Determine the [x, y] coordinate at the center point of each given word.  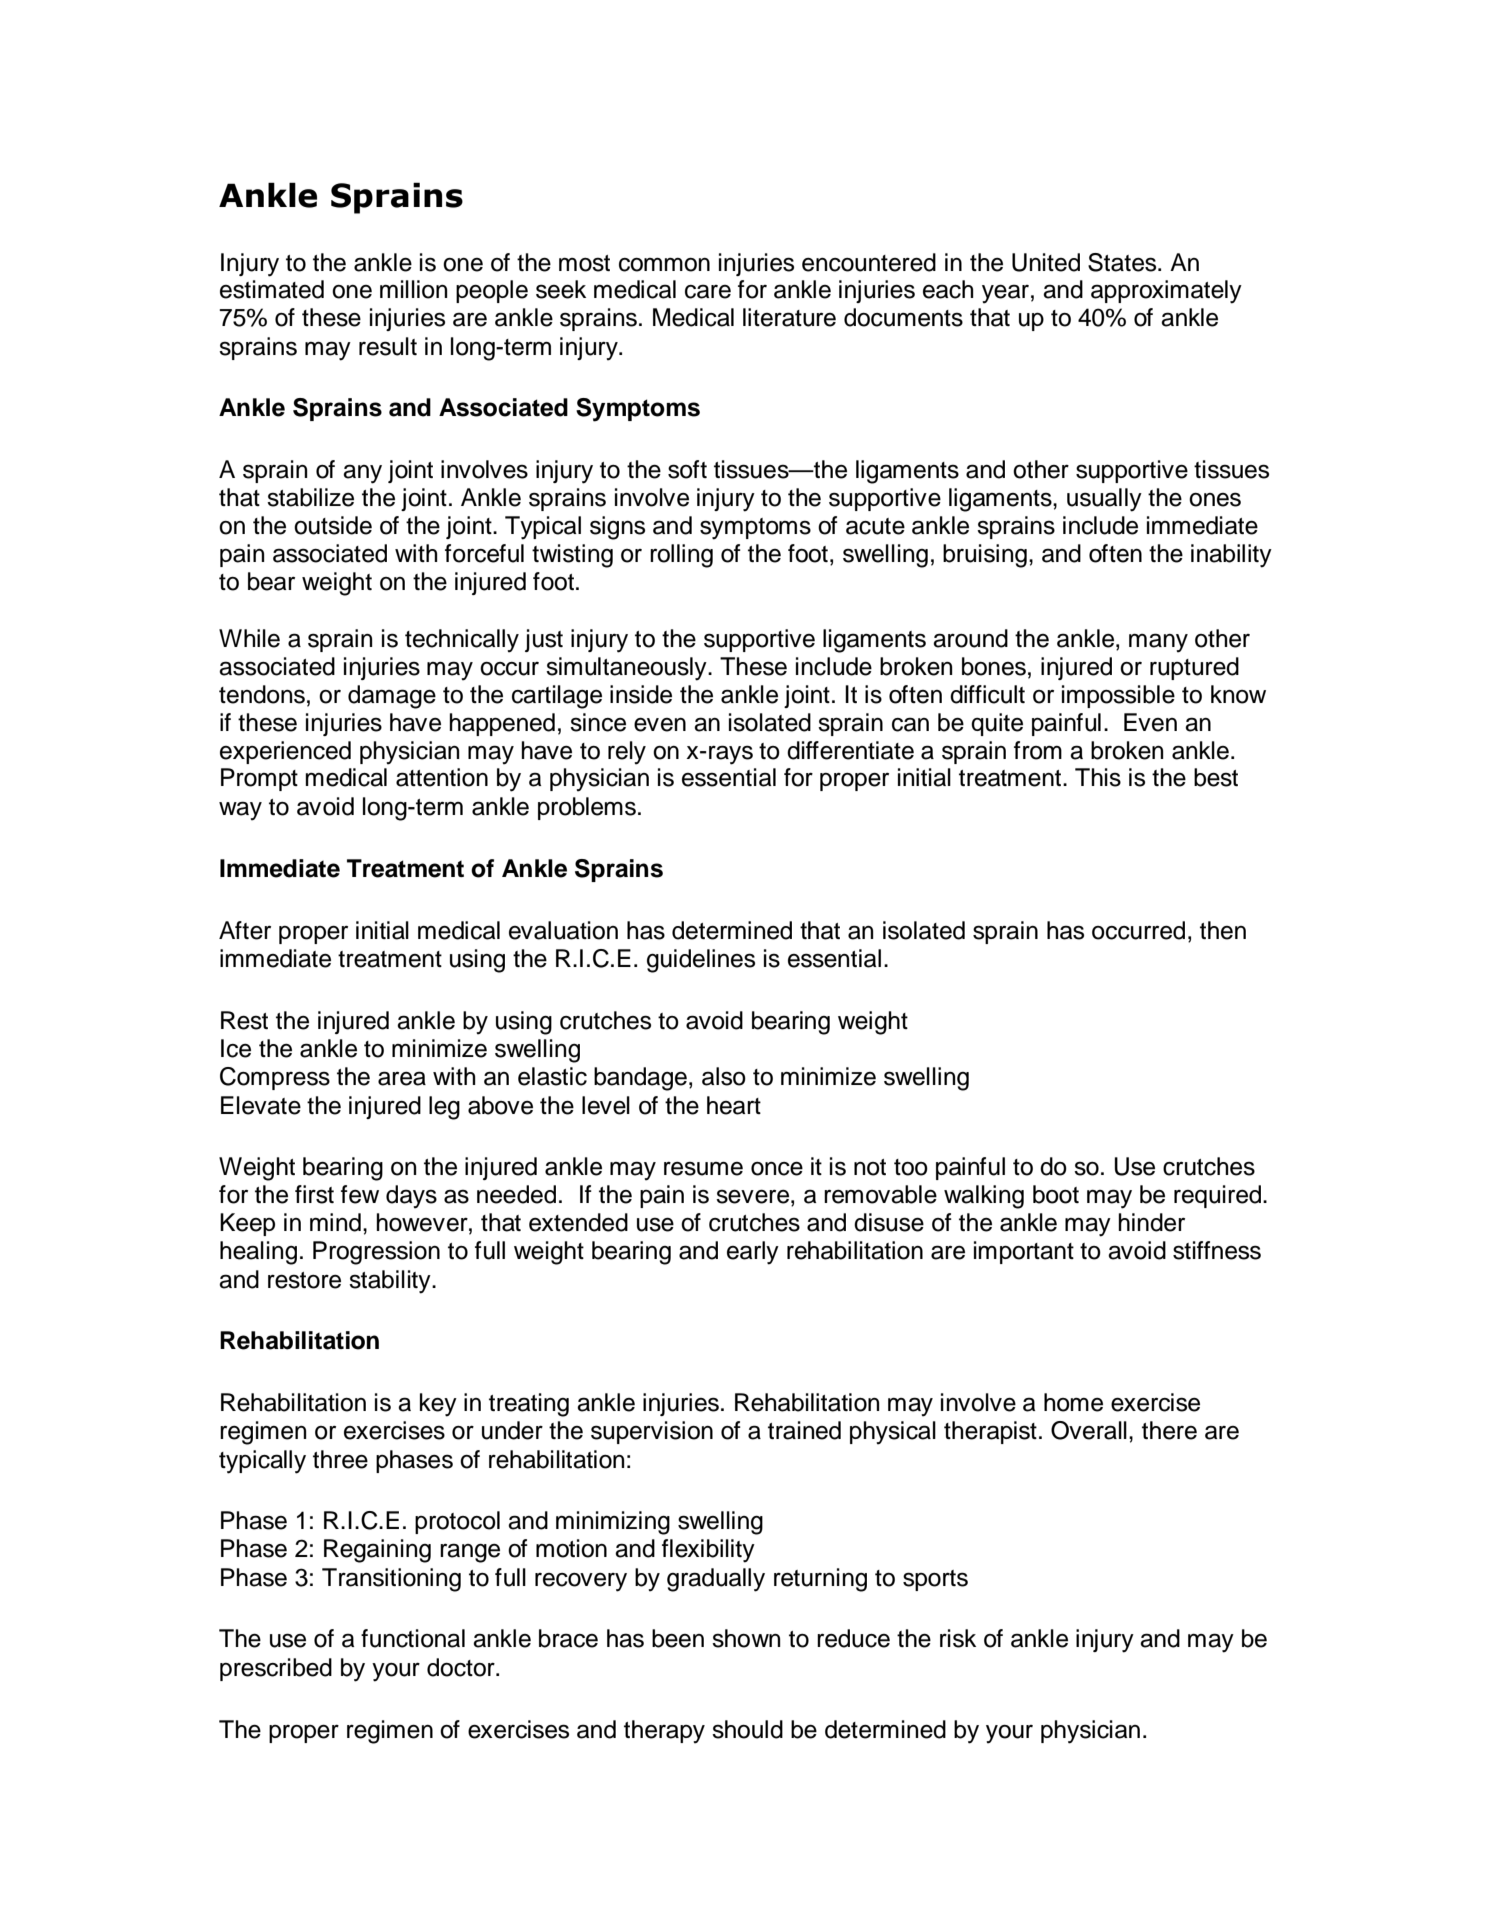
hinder [1151, 1222]
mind [335, 1222]
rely [627, 753]
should [747, 1729]
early [753, 1253]
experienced [285, 752]
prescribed [276, 1669]
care [708, 291]
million [413, 289]
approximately [1166, 292]
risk [958, 1638]
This [1098, 777]
